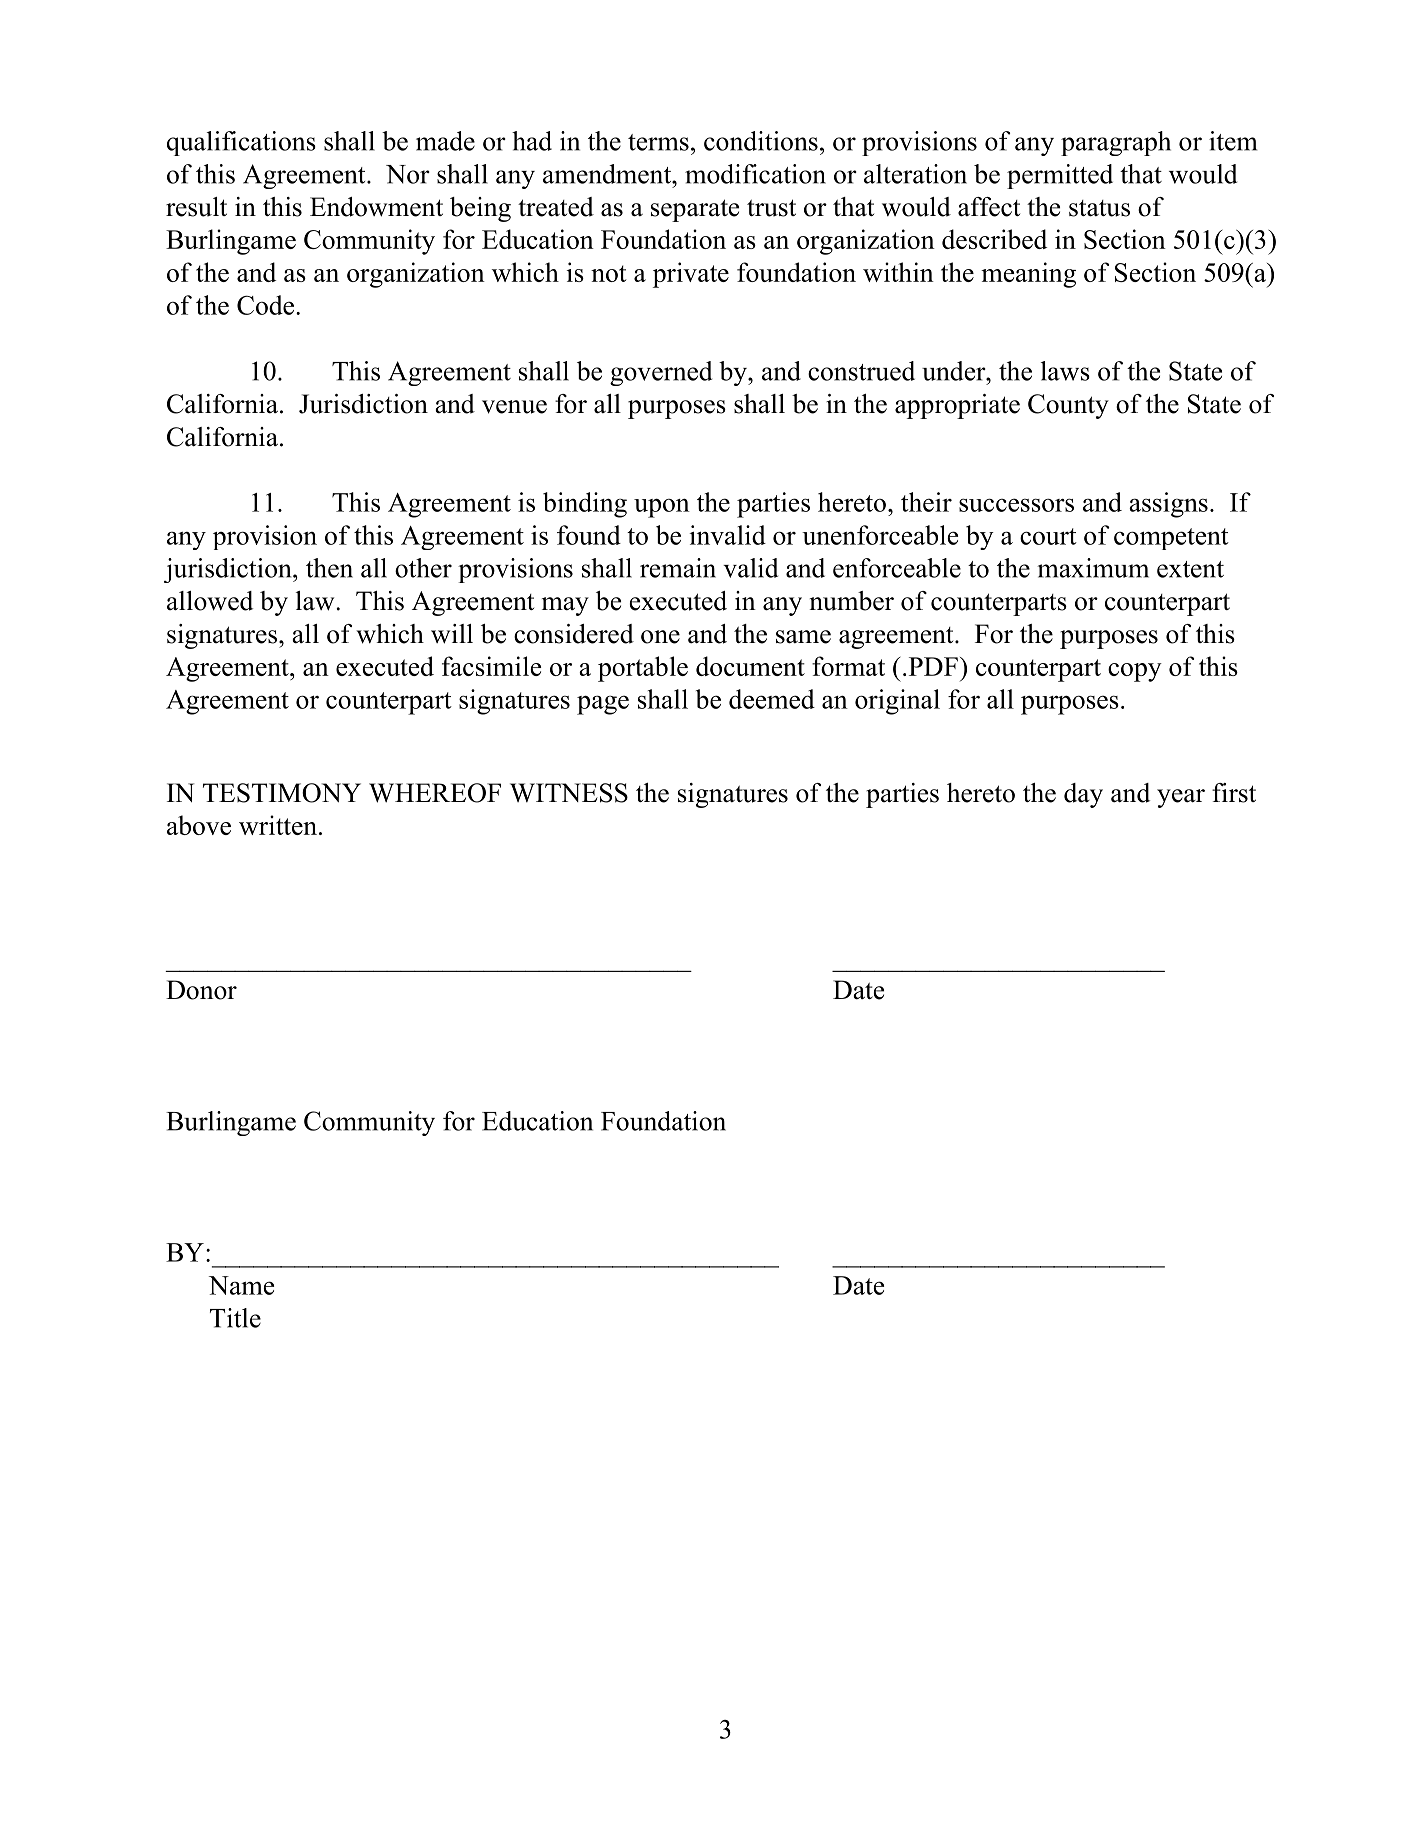 The width and height of the screenshot is (1410, 1825). I want to click on copy, so click(1135, 672).
